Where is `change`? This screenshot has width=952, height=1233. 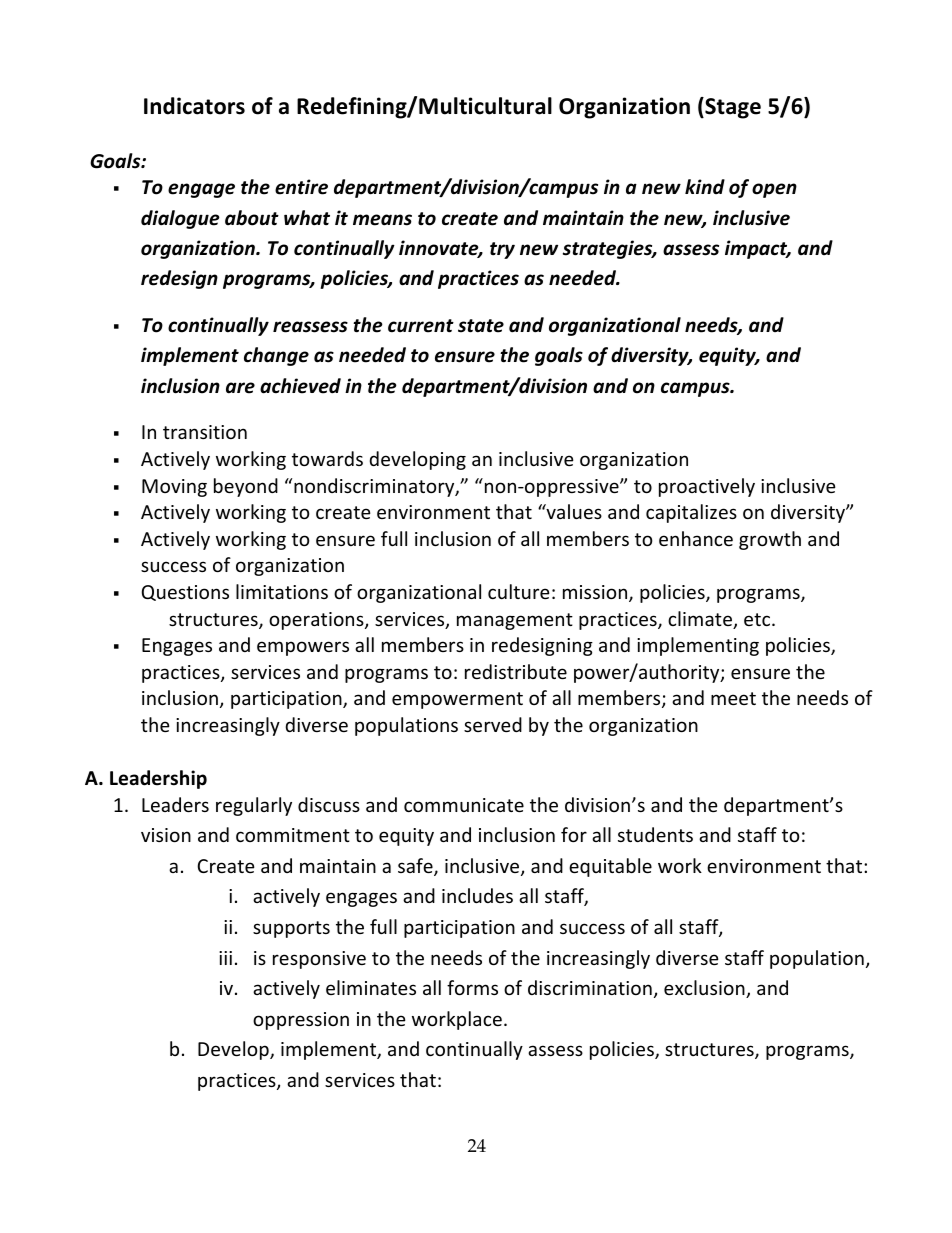 change is located at coordinates (276, 356).
